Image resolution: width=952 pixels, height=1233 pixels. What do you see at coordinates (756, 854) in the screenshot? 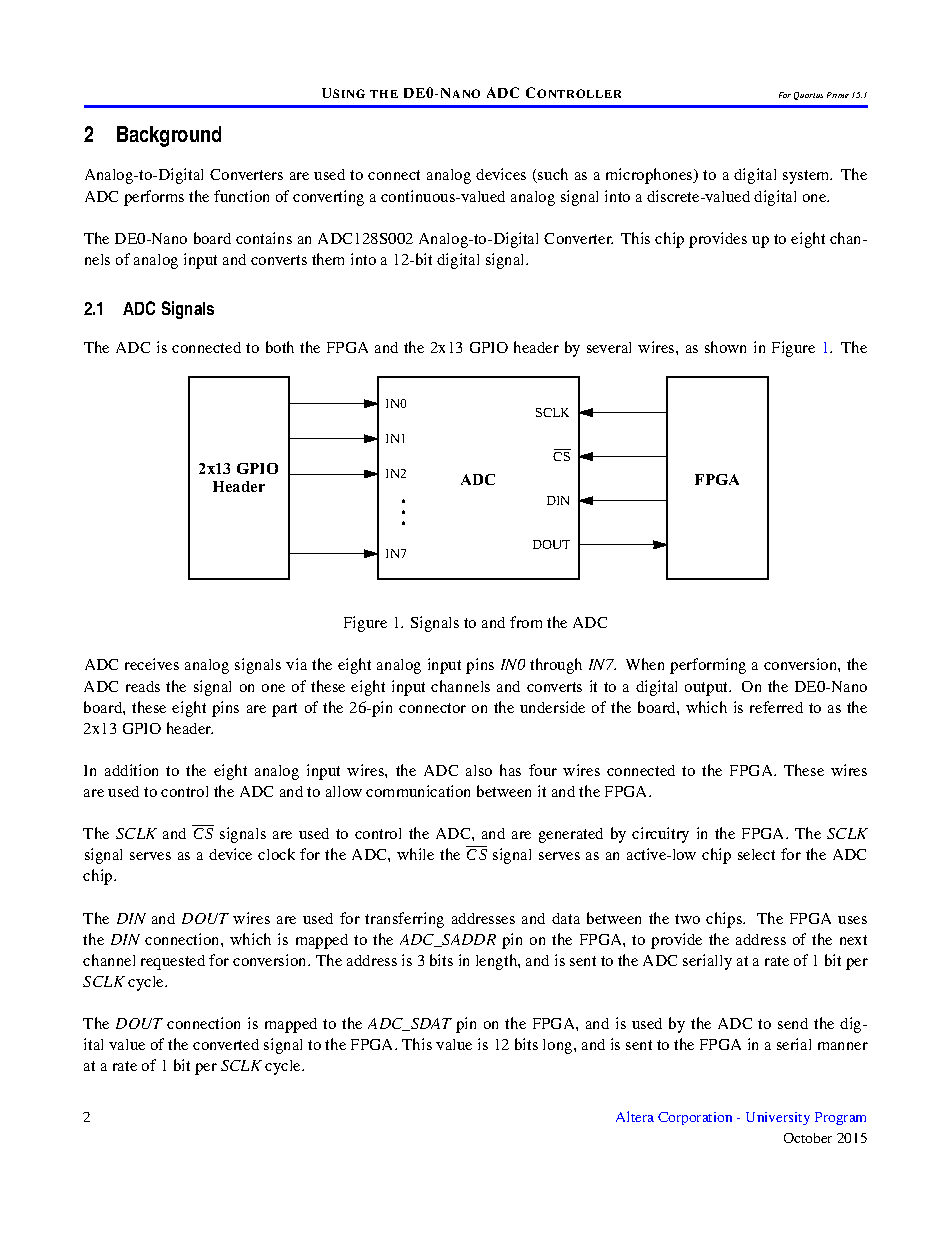
I see `select` at bounding box center [756, 854].
